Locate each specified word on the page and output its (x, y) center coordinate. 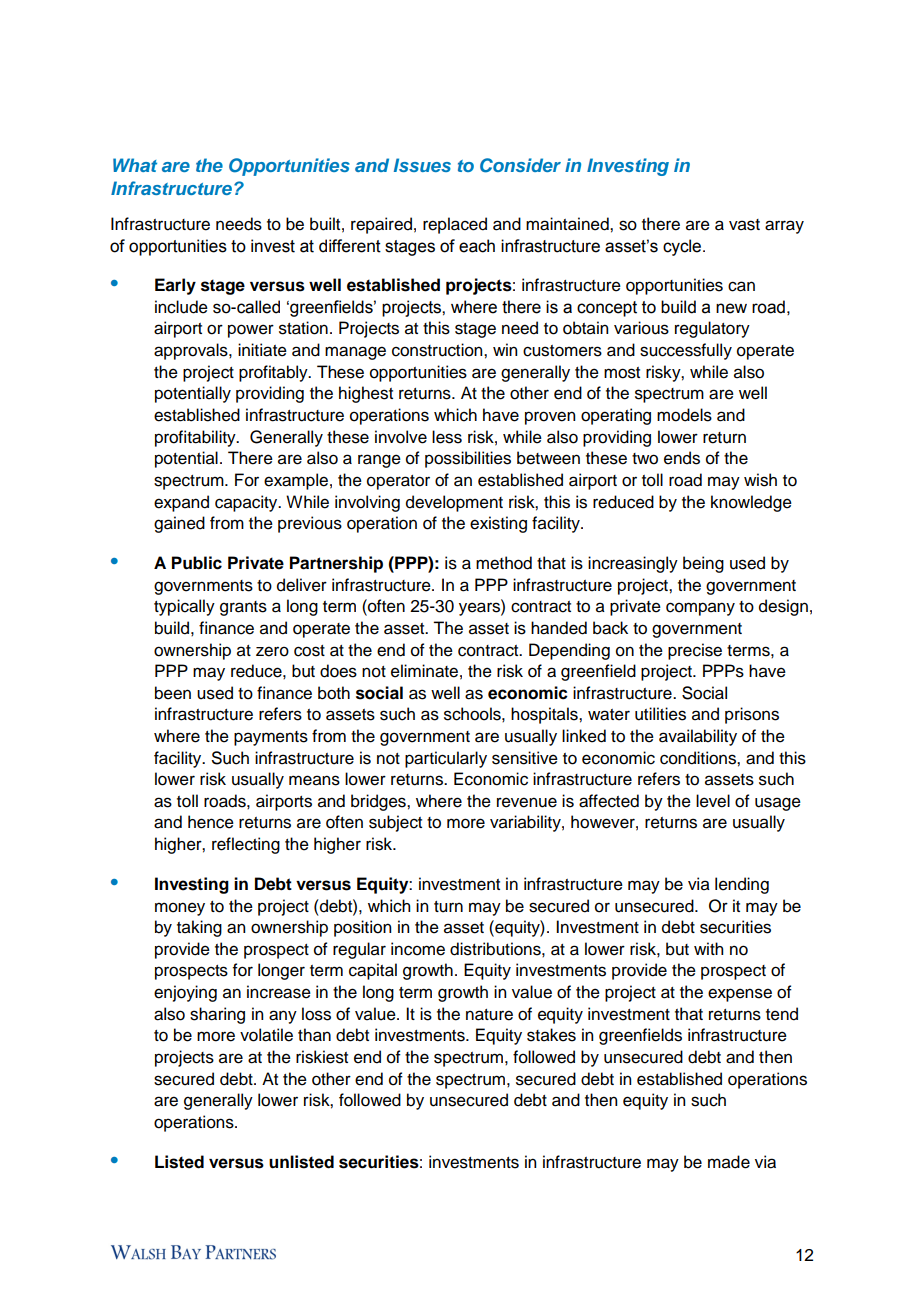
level (713, 801)
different (350, 246)
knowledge (751, 503)
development (454, 503)
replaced (455, 225)
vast (744, 225)
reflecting (246, 845)
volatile (266, 1035)
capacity (247, 503)
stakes (551, 1035)
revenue (527, 802)
